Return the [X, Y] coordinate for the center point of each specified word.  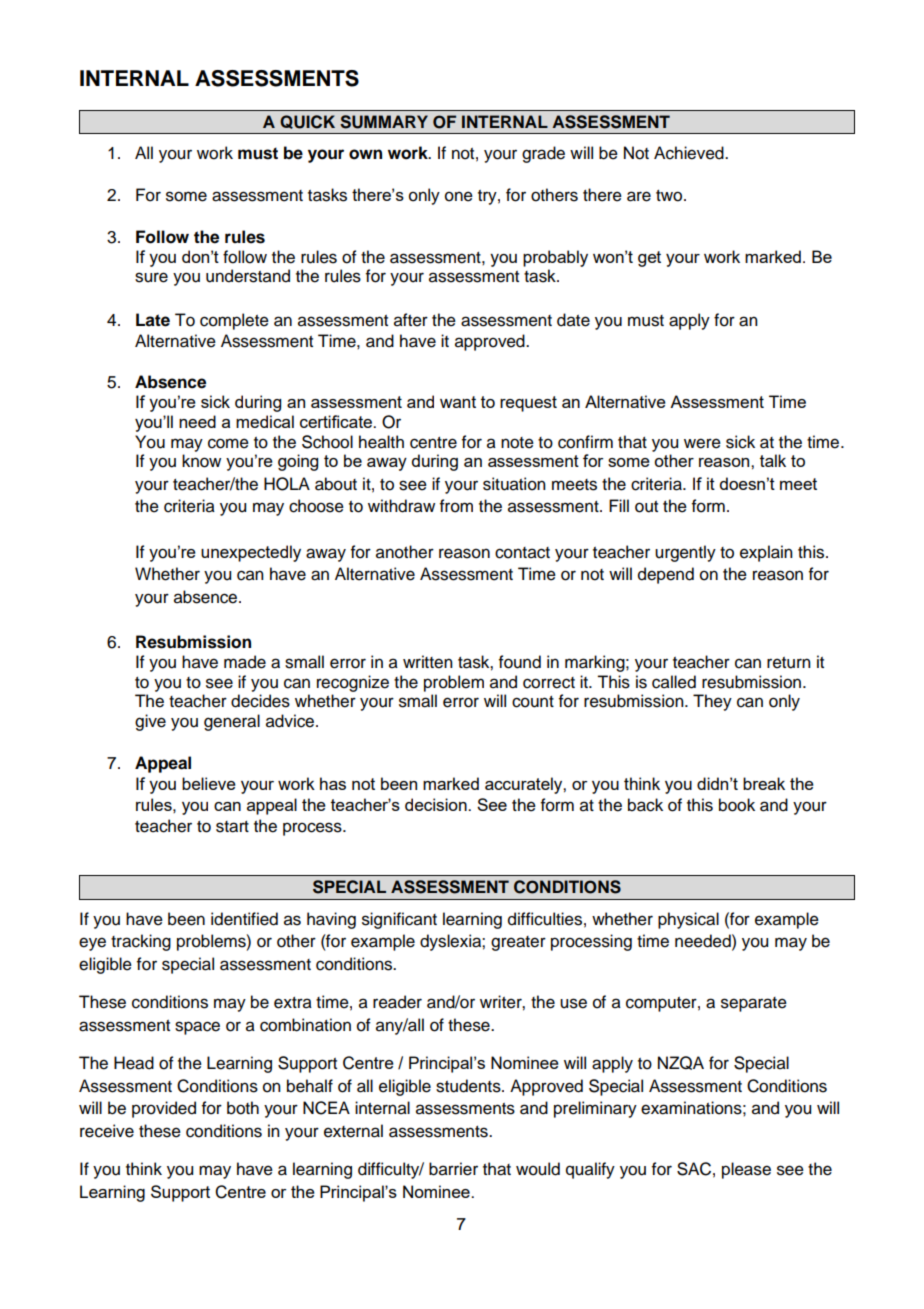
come [228, 443]
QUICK [307, 122]
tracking [141, 942]
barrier [453, 1169]
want [458, 402]
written [428, 662]
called [674, 682]
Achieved [690, 153]
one [459, 196]
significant [399, 920]
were [702, 443]
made [245, 662]
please [746, 1170]
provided [164, 1109]
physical [688, 920]
